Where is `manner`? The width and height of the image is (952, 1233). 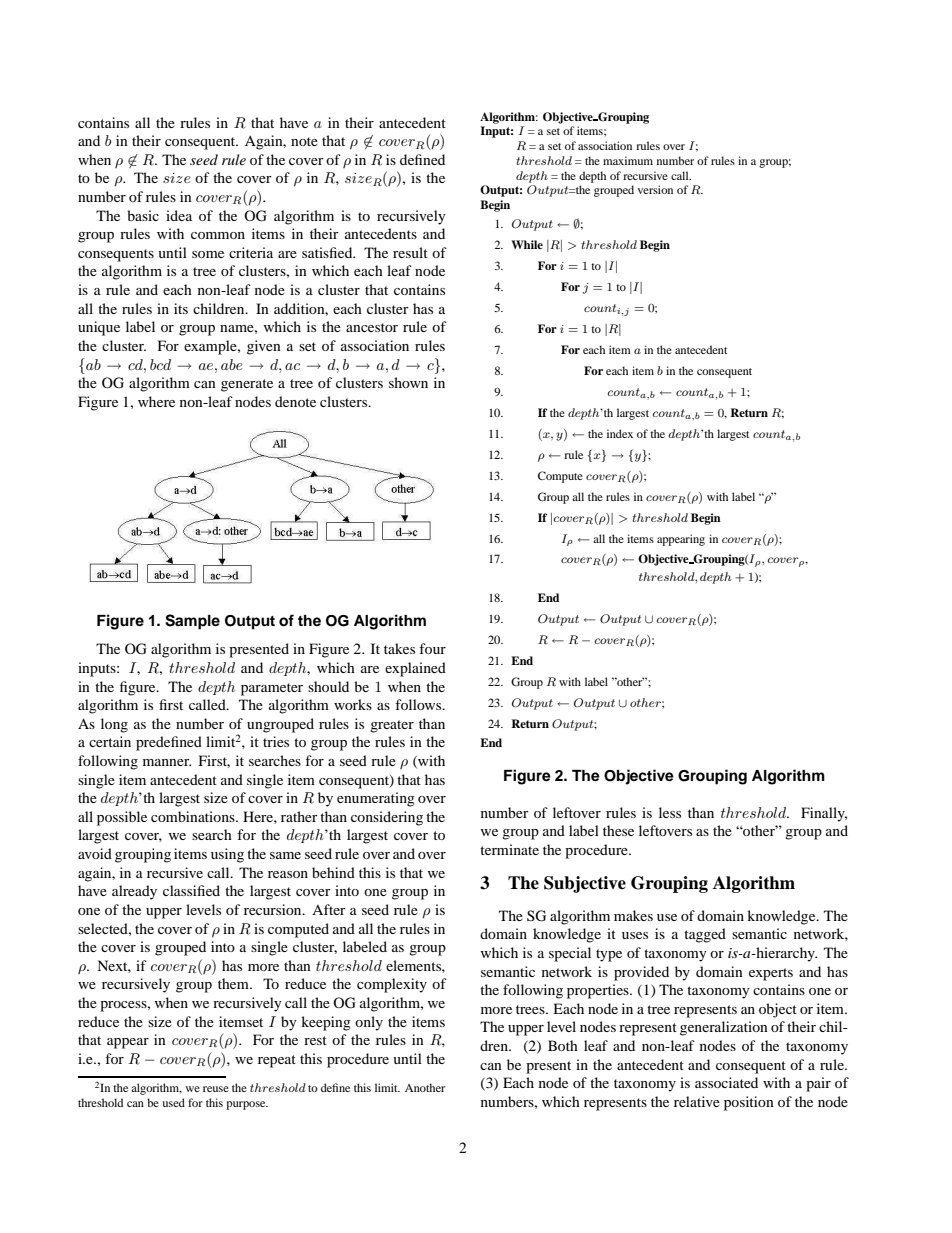
manner is located at coordinates (167, 762).
